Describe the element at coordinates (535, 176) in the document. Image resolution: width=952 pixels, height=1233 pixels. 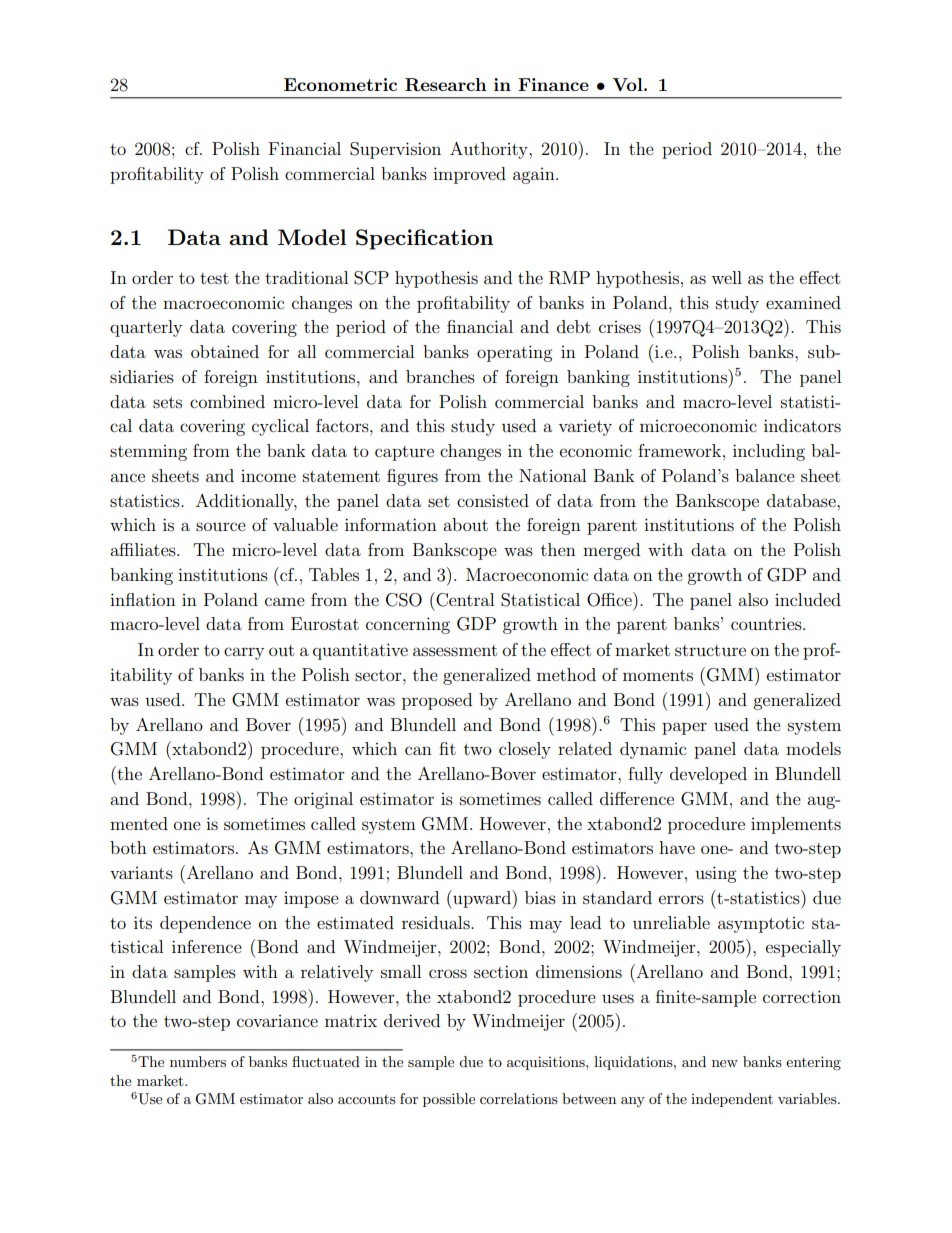
I see `again` at that location.
